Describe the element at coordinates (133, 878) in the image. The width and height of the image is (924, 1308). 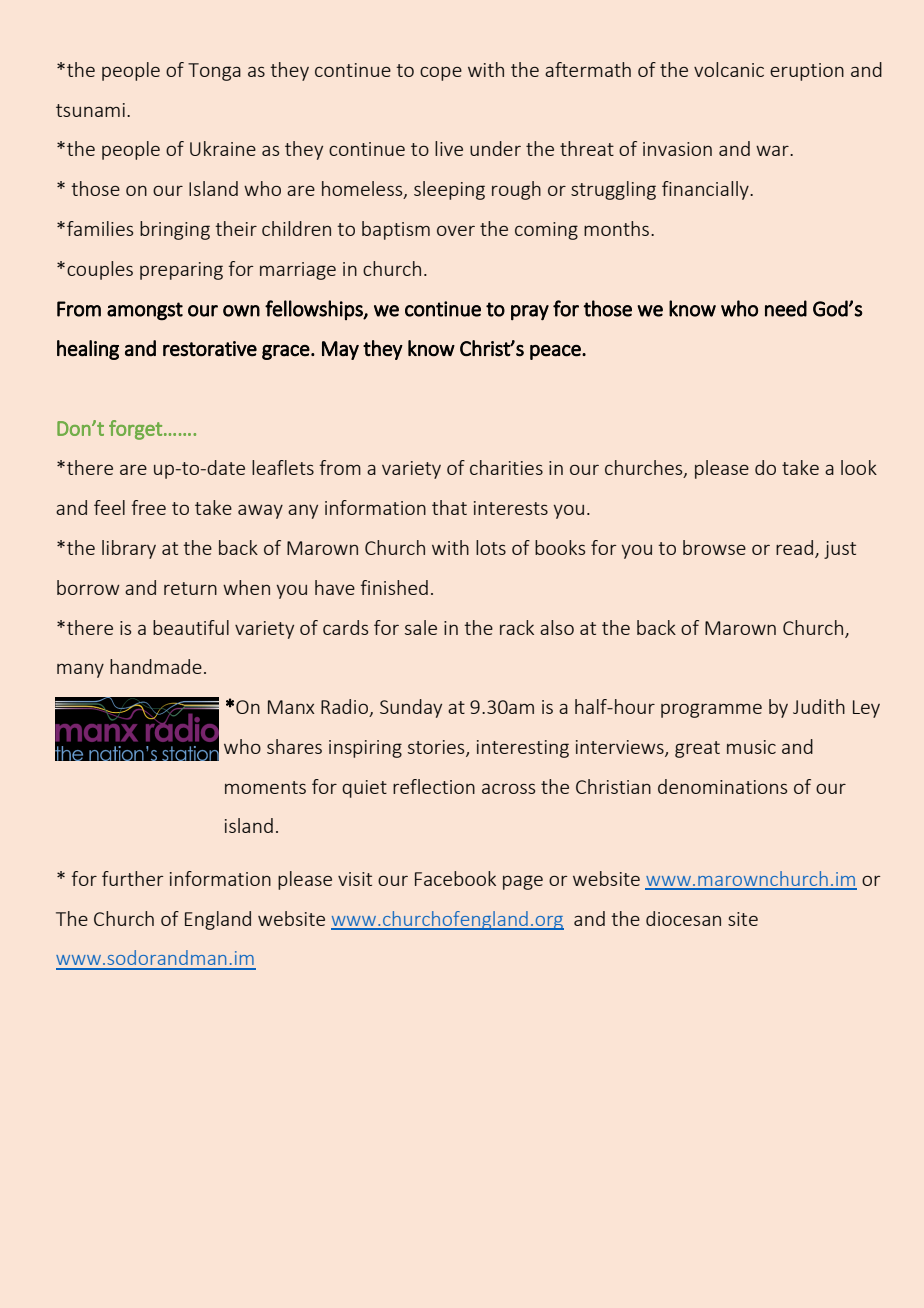
I see `further` at that location.
